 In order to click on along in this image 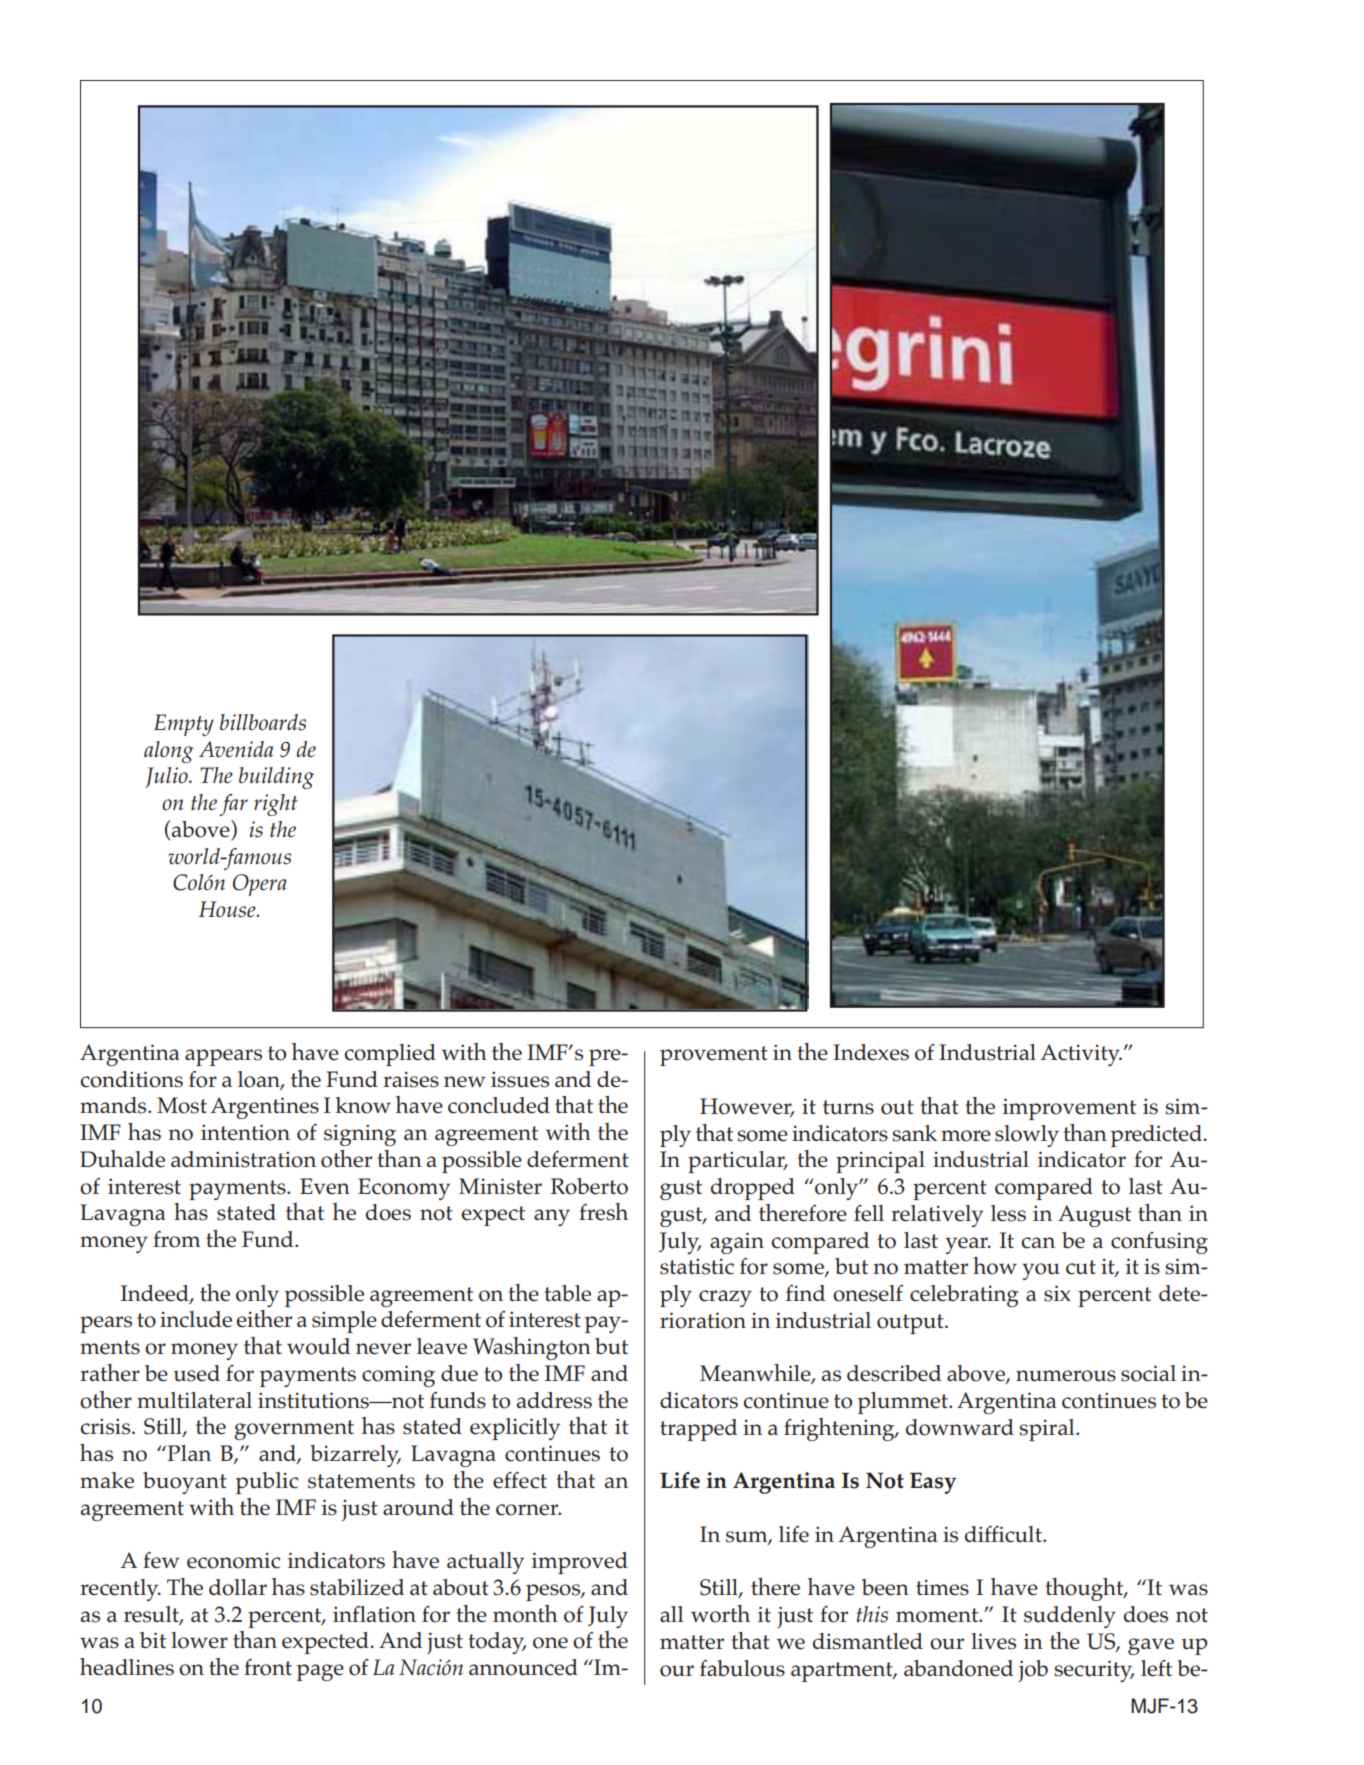, I will do `click(168, 752)`.
